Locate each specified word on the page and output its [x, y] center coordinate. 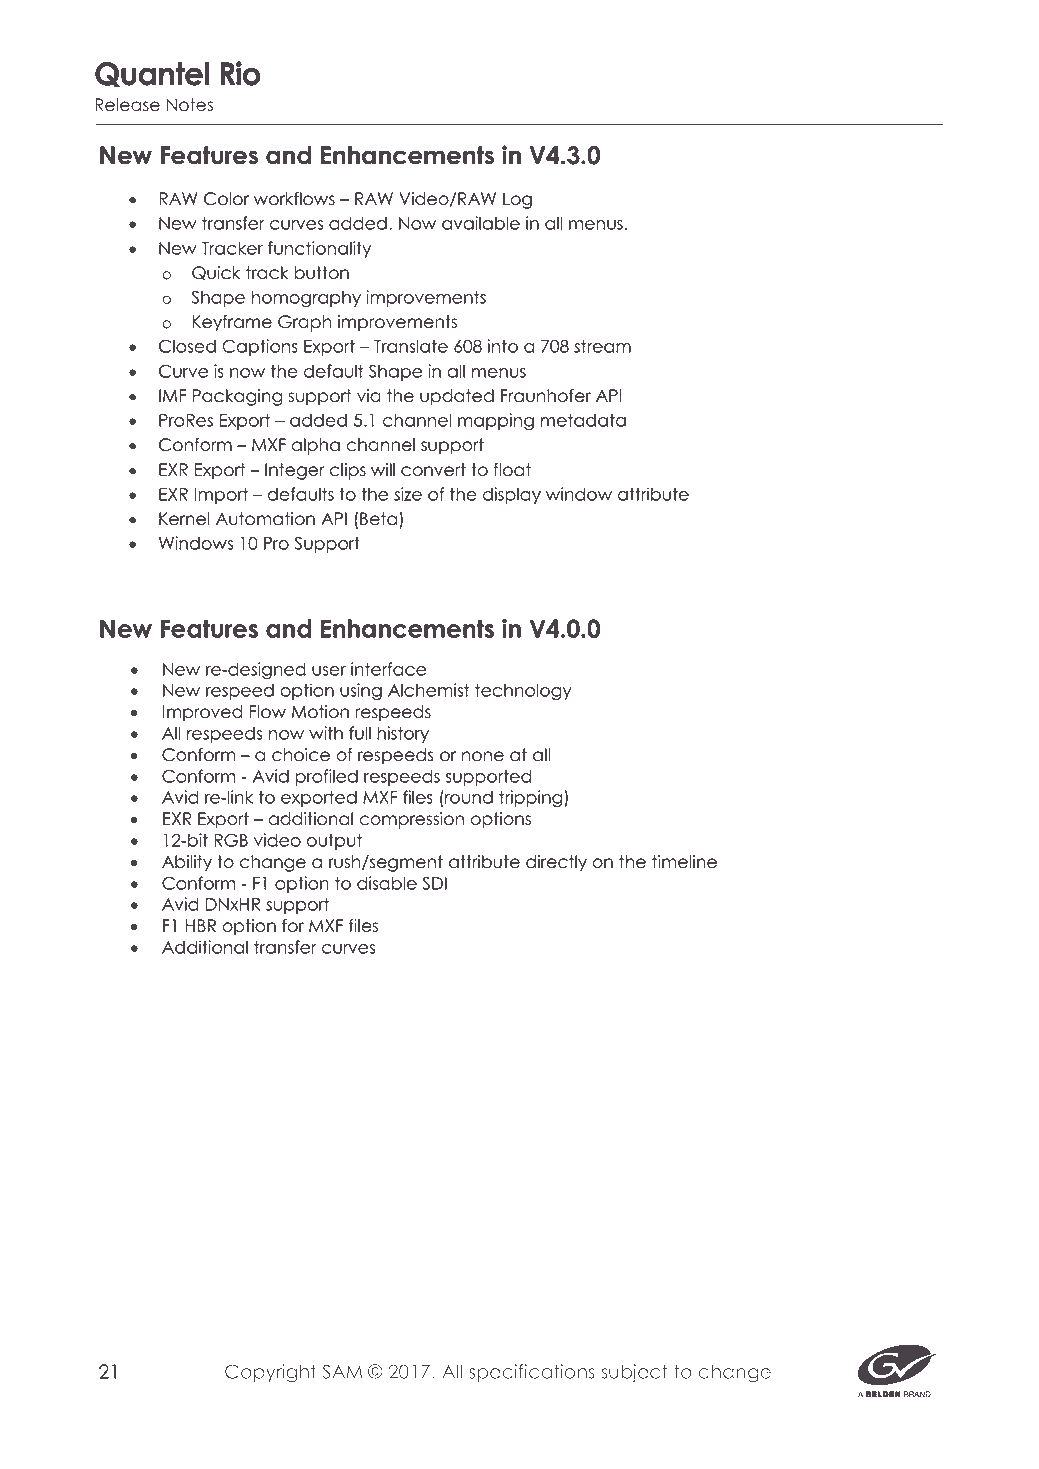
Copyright [270, 1373]
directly [556, 863]
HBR [201, 925]
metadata [583, 420]
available [481, 223]
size [408, 494]
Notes [190, 105]
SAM [342, 1371]
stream [602, 346]
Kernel [184, 519]
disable [387, 883]
